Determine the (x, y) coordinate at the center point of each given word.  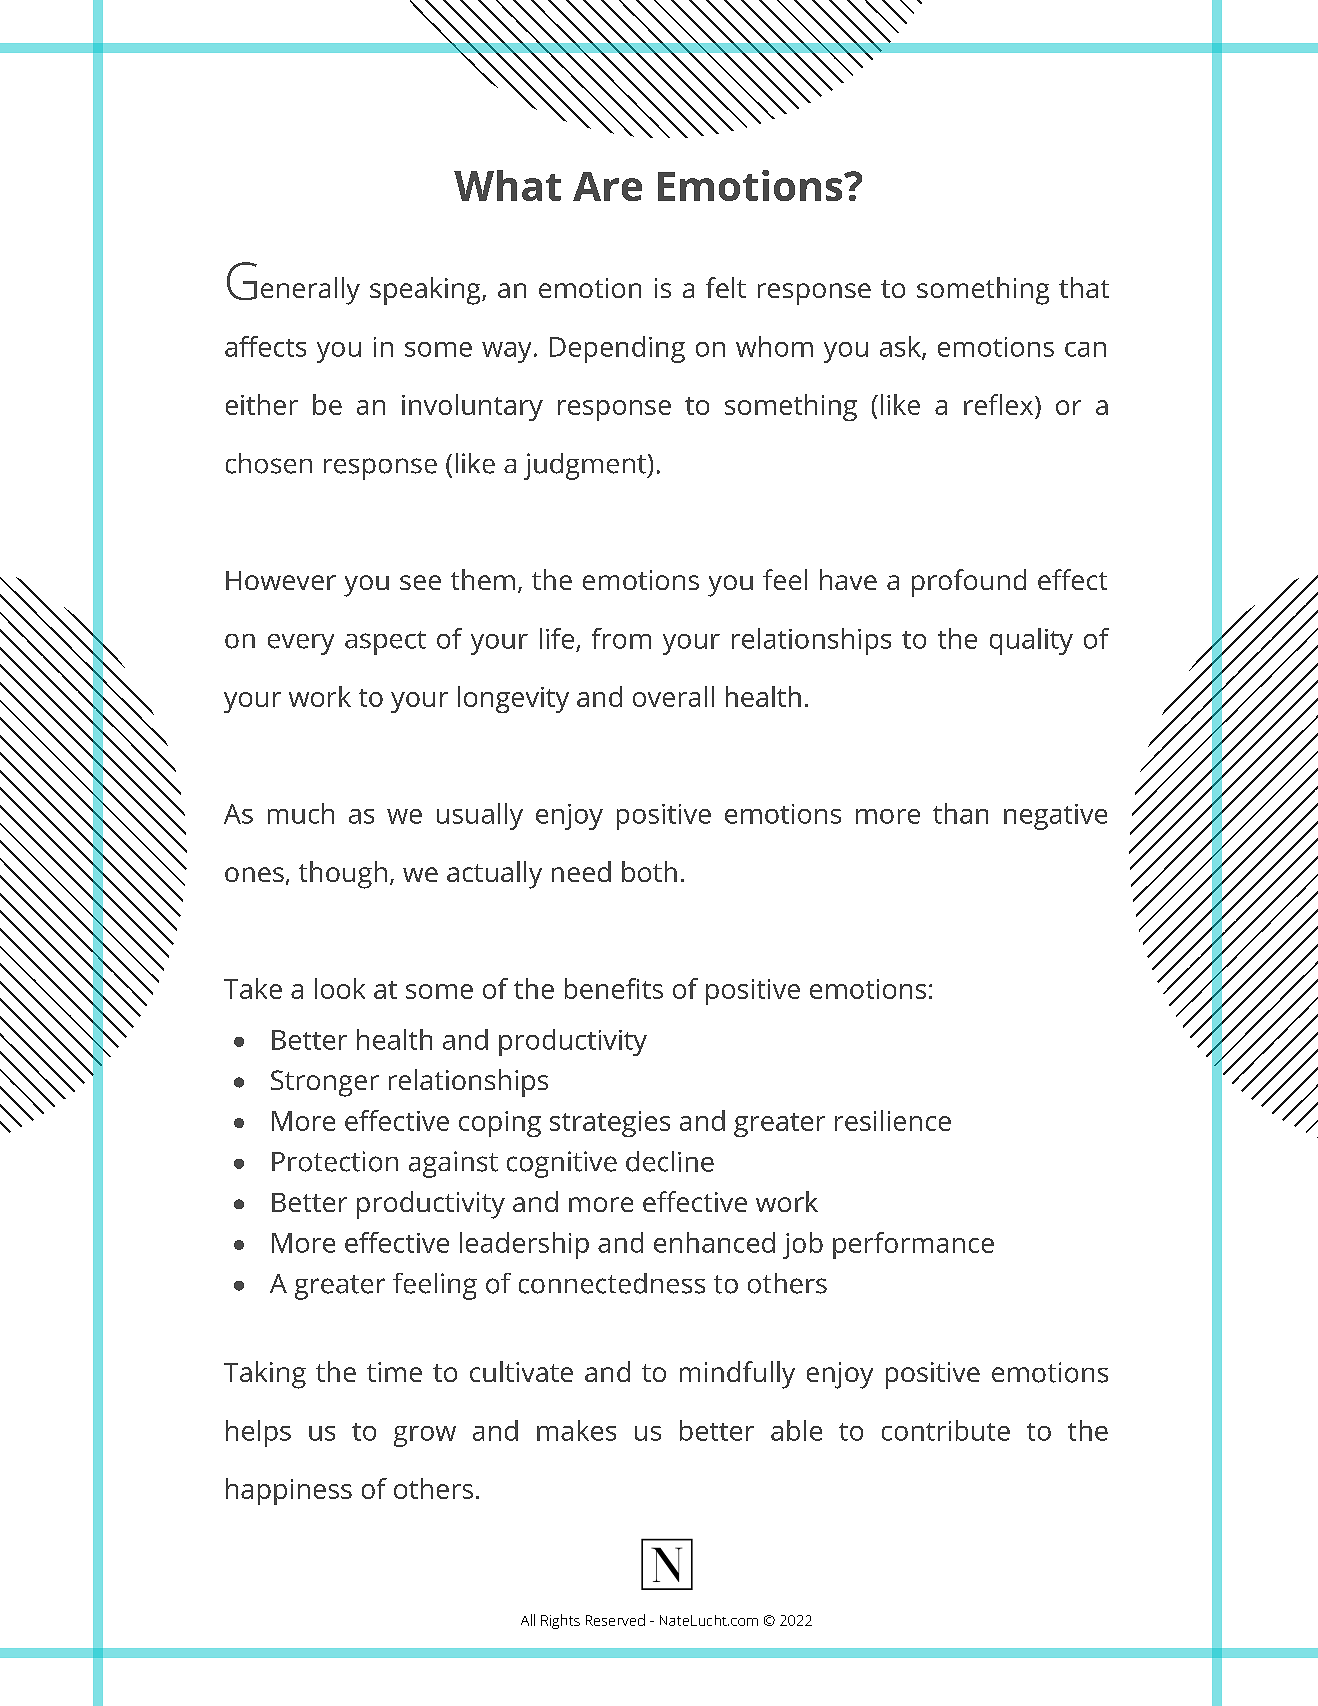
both (649, 871)
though (343, 875)
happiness (289, 1491)
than (960, 813)
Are (607, 186)
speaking (426, 291)
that (1084, 287)
